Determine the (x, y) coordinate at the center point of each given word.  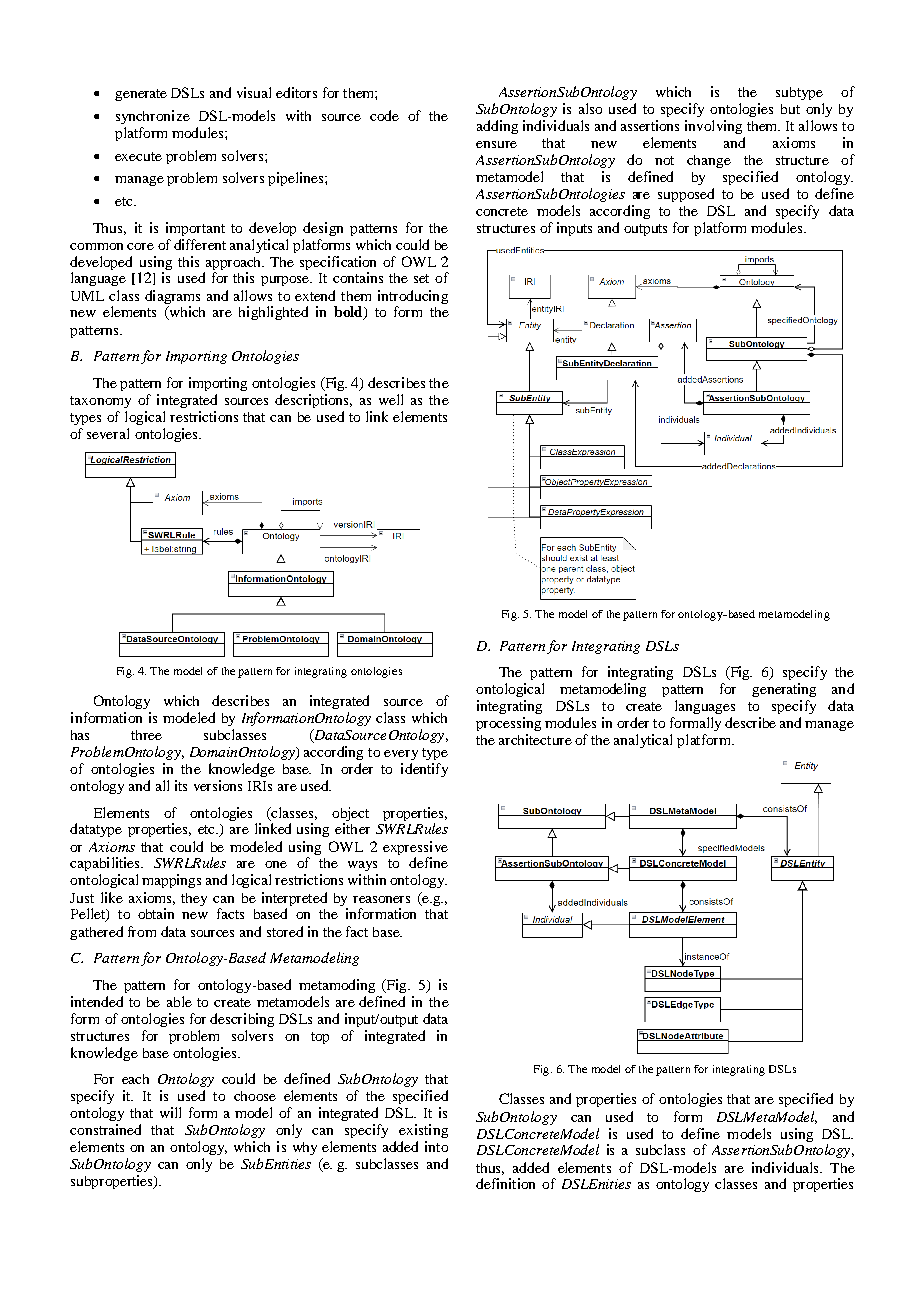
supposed (686, 195)
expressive (415, 848)
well (391, 399)
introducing (413, 297)
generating (784, 690)
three (146, 735)
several (108, 433)
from (142, 931)
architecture (535, 739)
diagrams (172, 297)
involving (713, 127)
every (401, 755)
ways (362, 866)
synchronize (153, 117)
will (170, 1112)
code (384, 115)
